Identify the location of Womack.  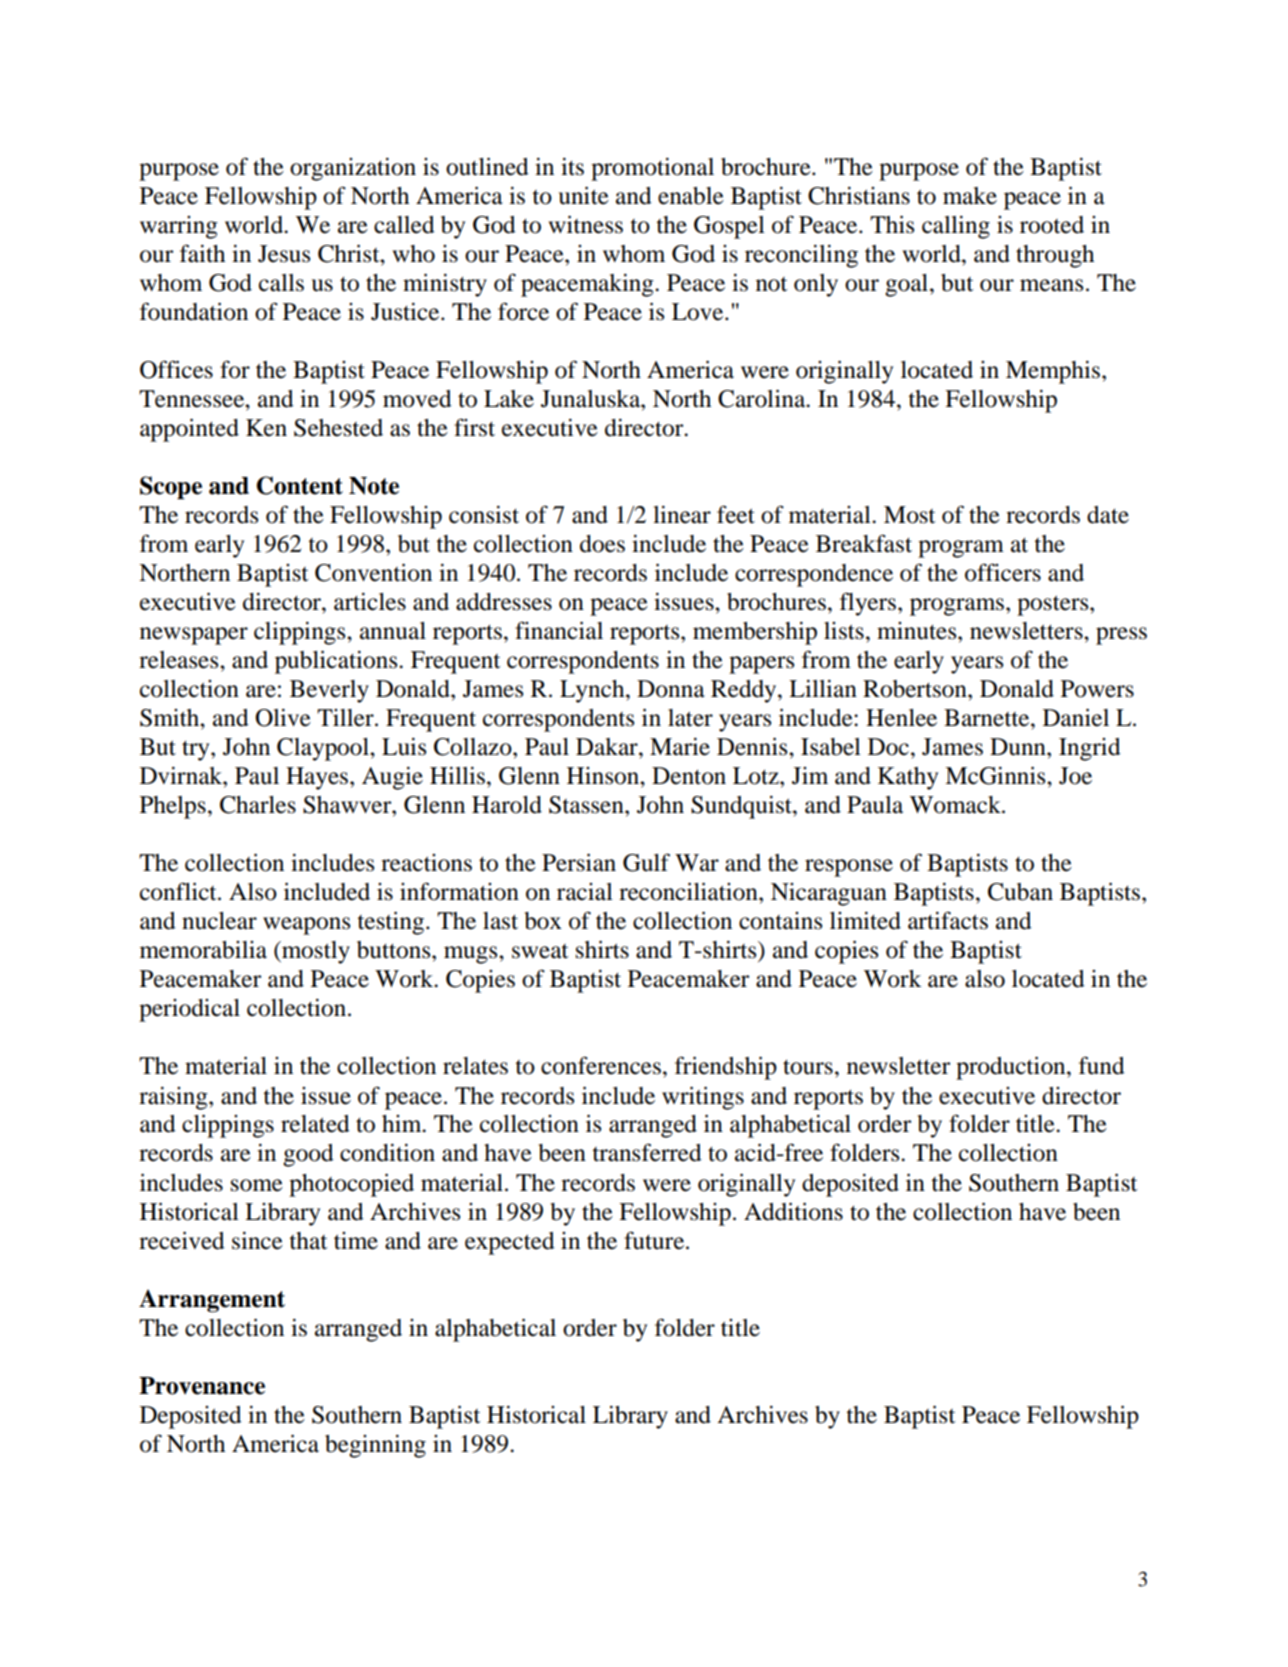
(956, 805).
